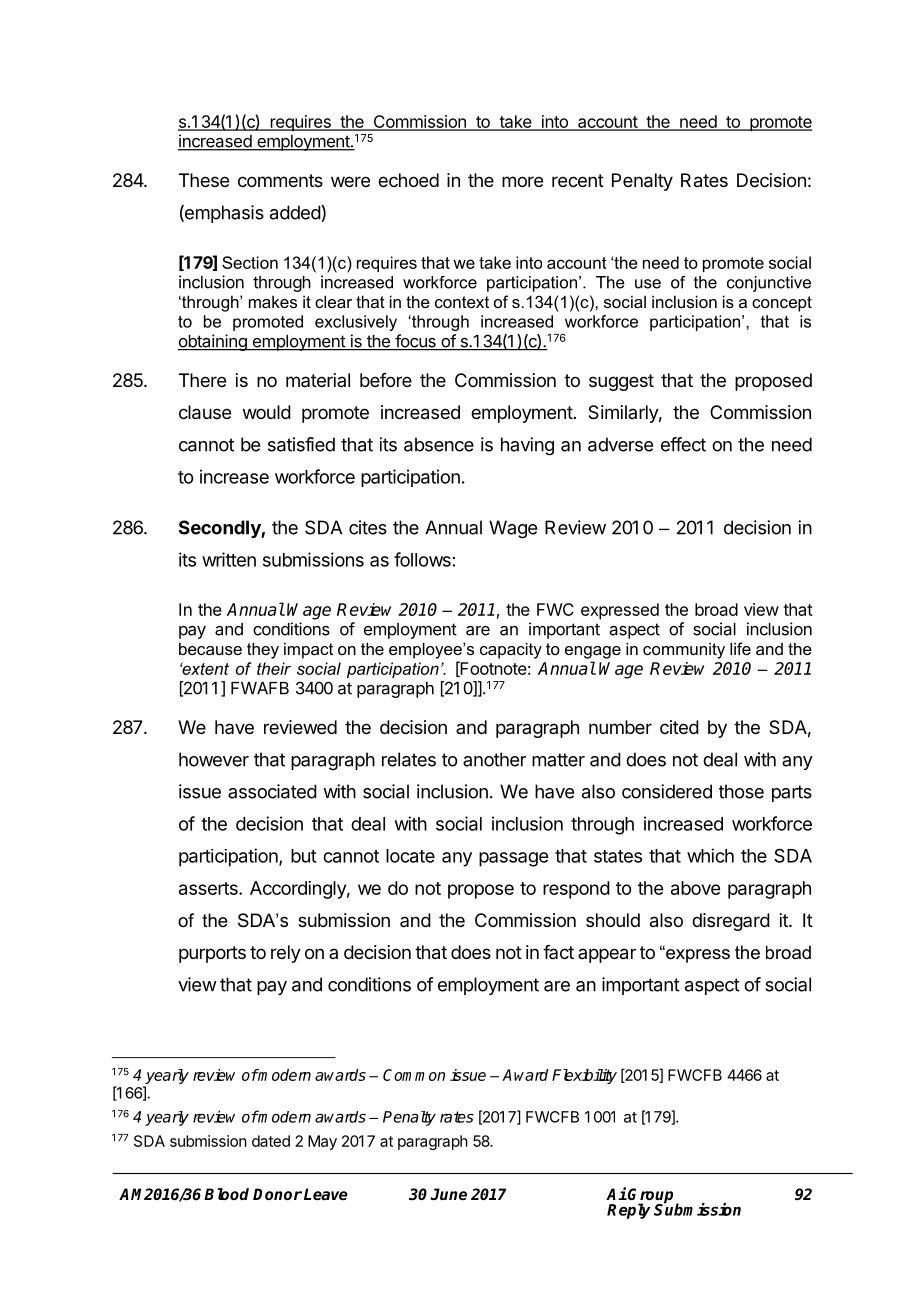 The height and width of the page is (1308, 924). I want to click on having, so click(527, 446).
